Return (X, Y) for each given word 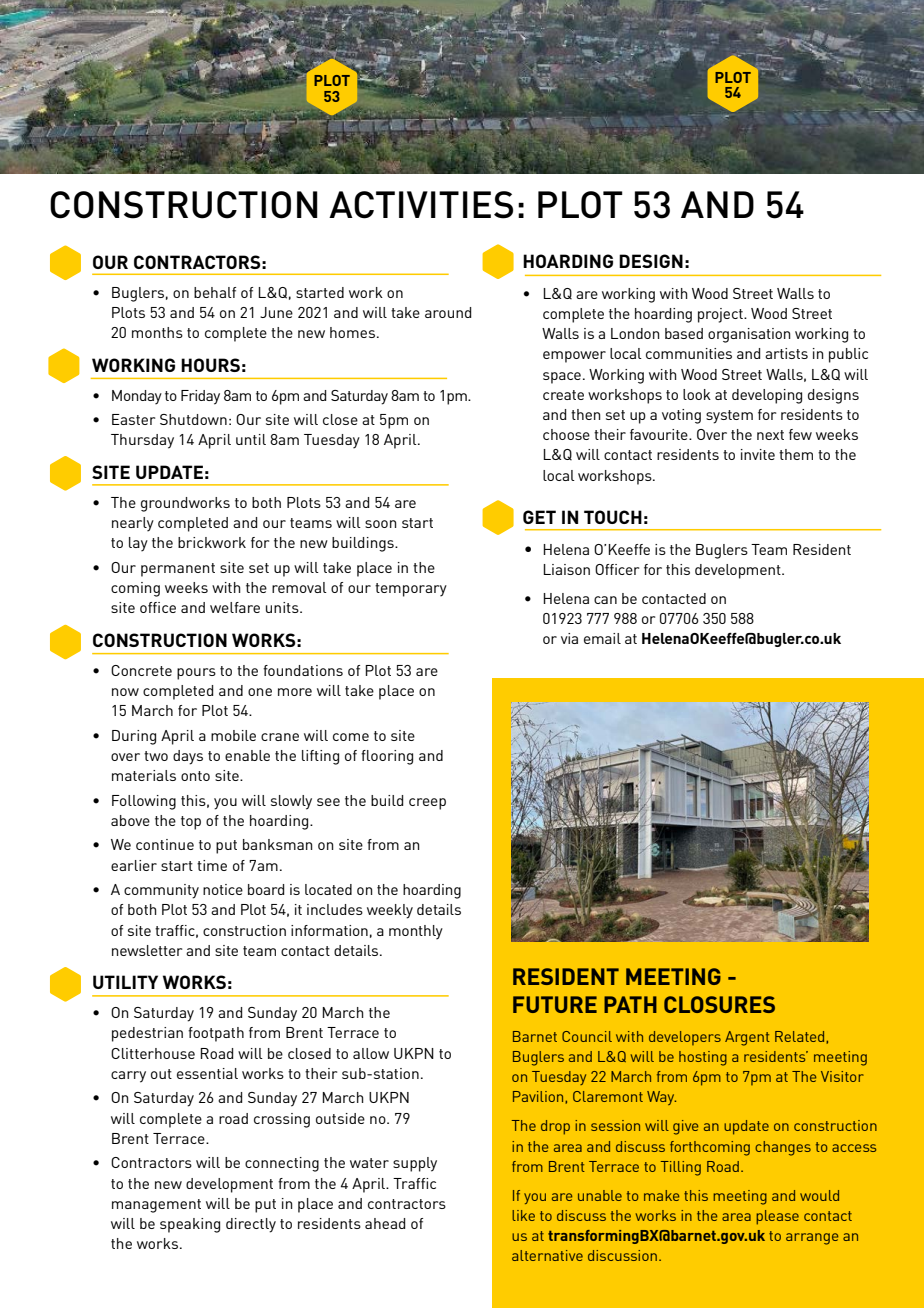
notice (223, 889)
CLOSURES (719, 1004)
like (523, 1215)
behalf (215, 292)
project (721, 315)
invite (758, 454)
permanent (178, 570)
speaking (190, 1225)
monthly (416, 932)
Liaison (566, 569)
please (777, 1217)
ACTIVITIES (421, 205)
